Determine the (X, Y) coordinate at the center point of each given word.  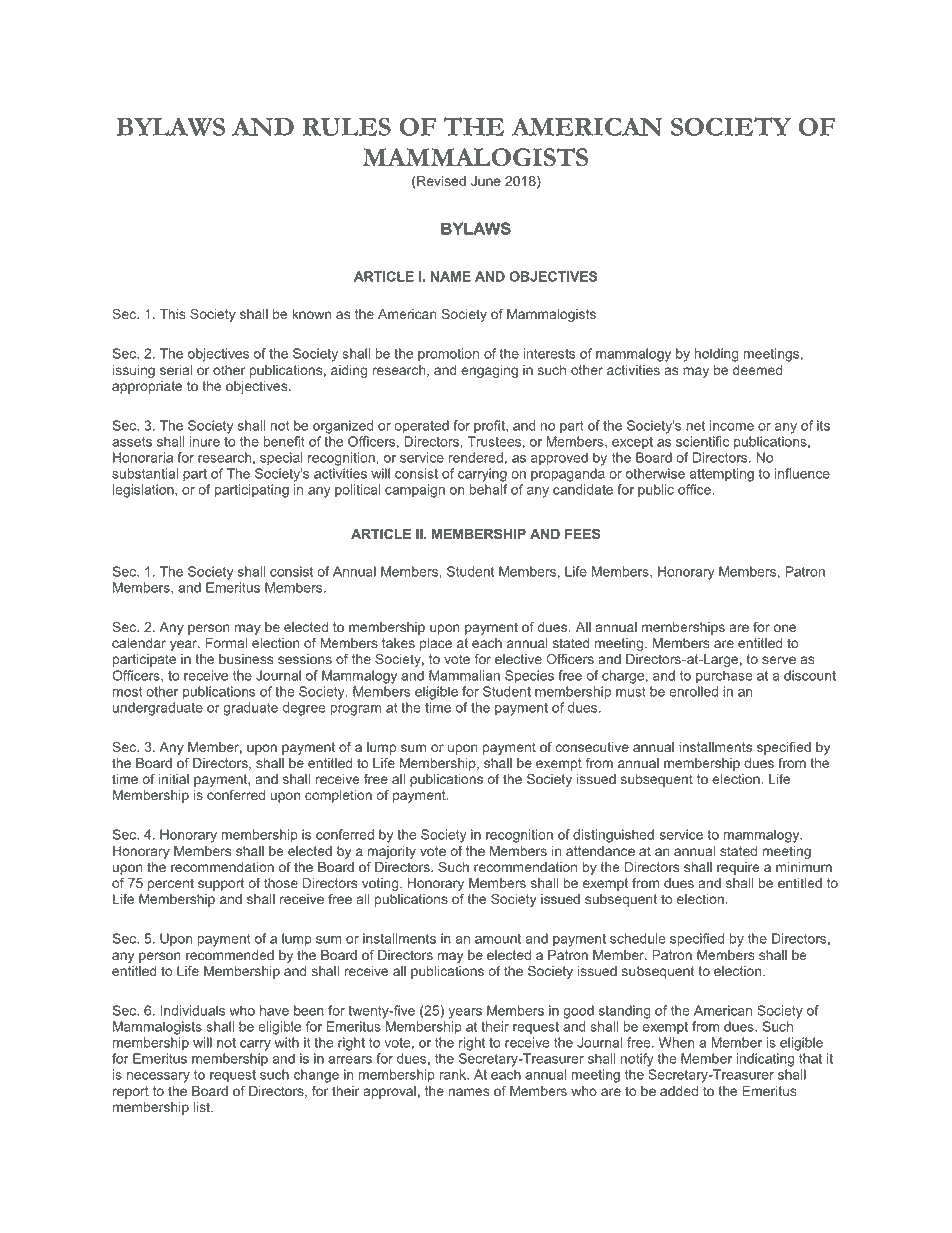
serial (176, 370)
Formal (226, 643)
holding (716, 355)
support (221, 884)
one (785, 628)
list (202, 1107)
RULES (347, 126)
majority (391, 852)
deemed (757, 370)
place (436, 644)
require (738, 868)
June (486, 181)
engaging (489, 371)
